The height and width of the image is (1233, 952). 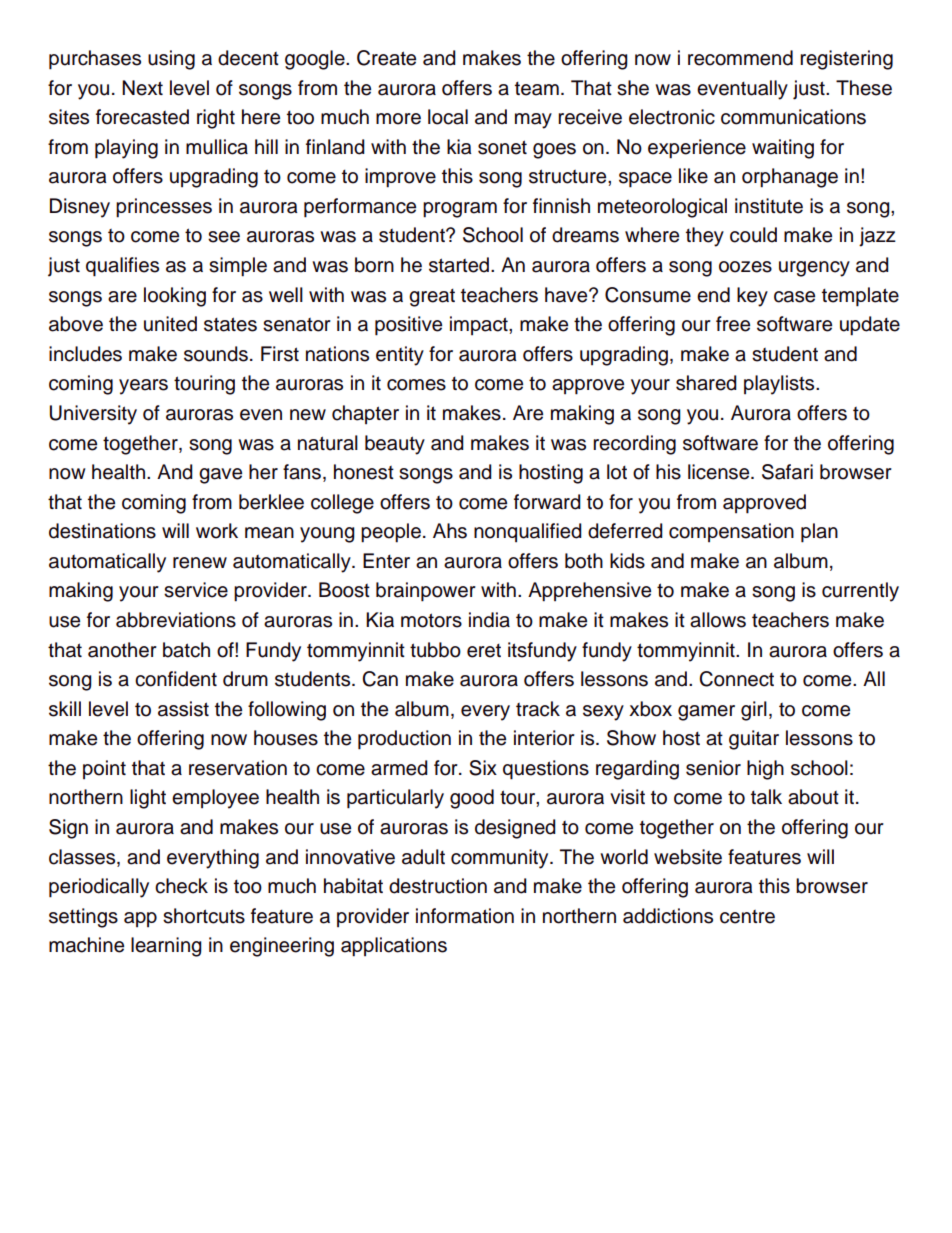 I want to click on batch, so click(x=186, y=650).
